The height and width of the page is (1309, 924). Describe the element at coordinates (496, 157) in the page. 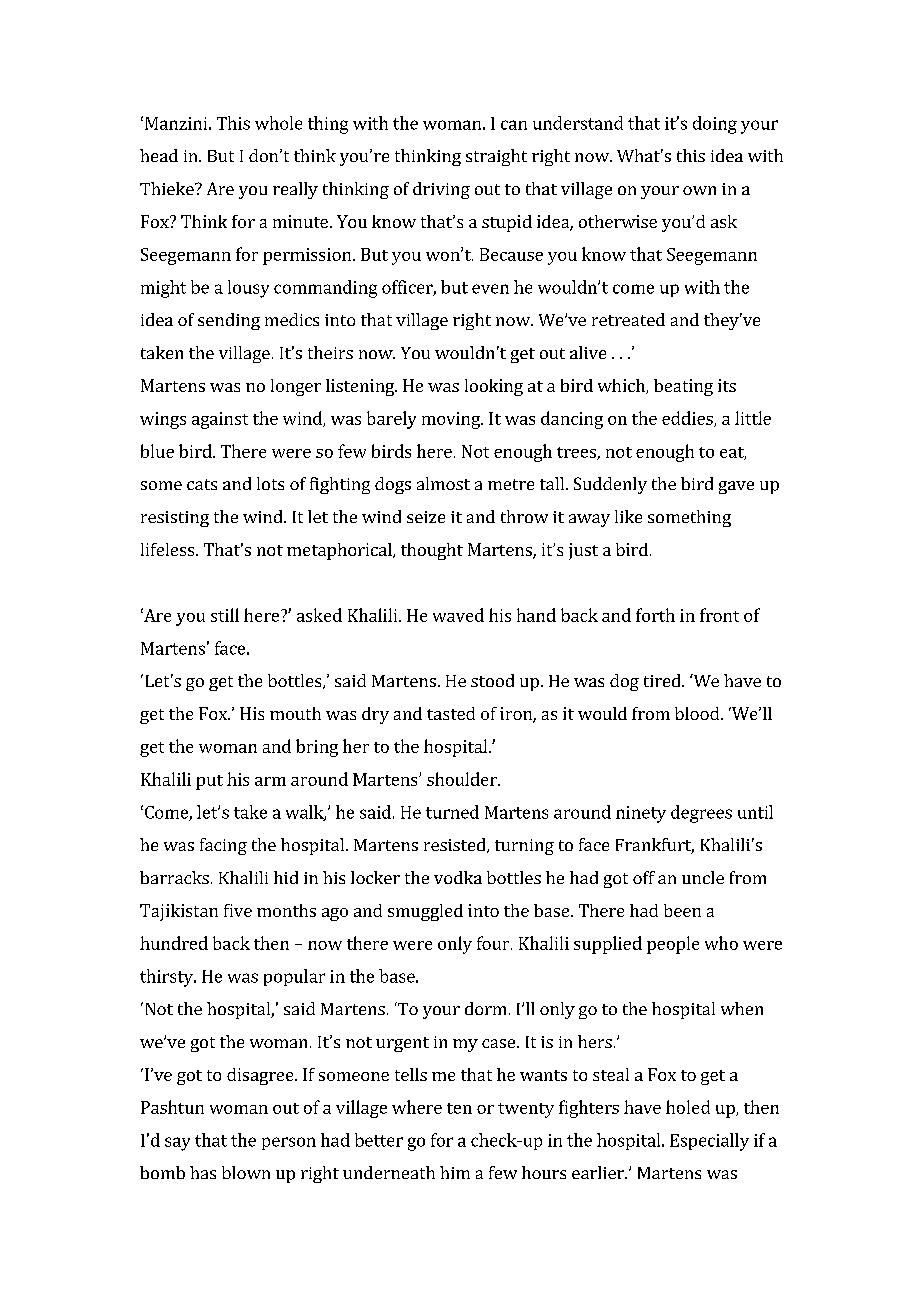

I see `straight` at that location.
